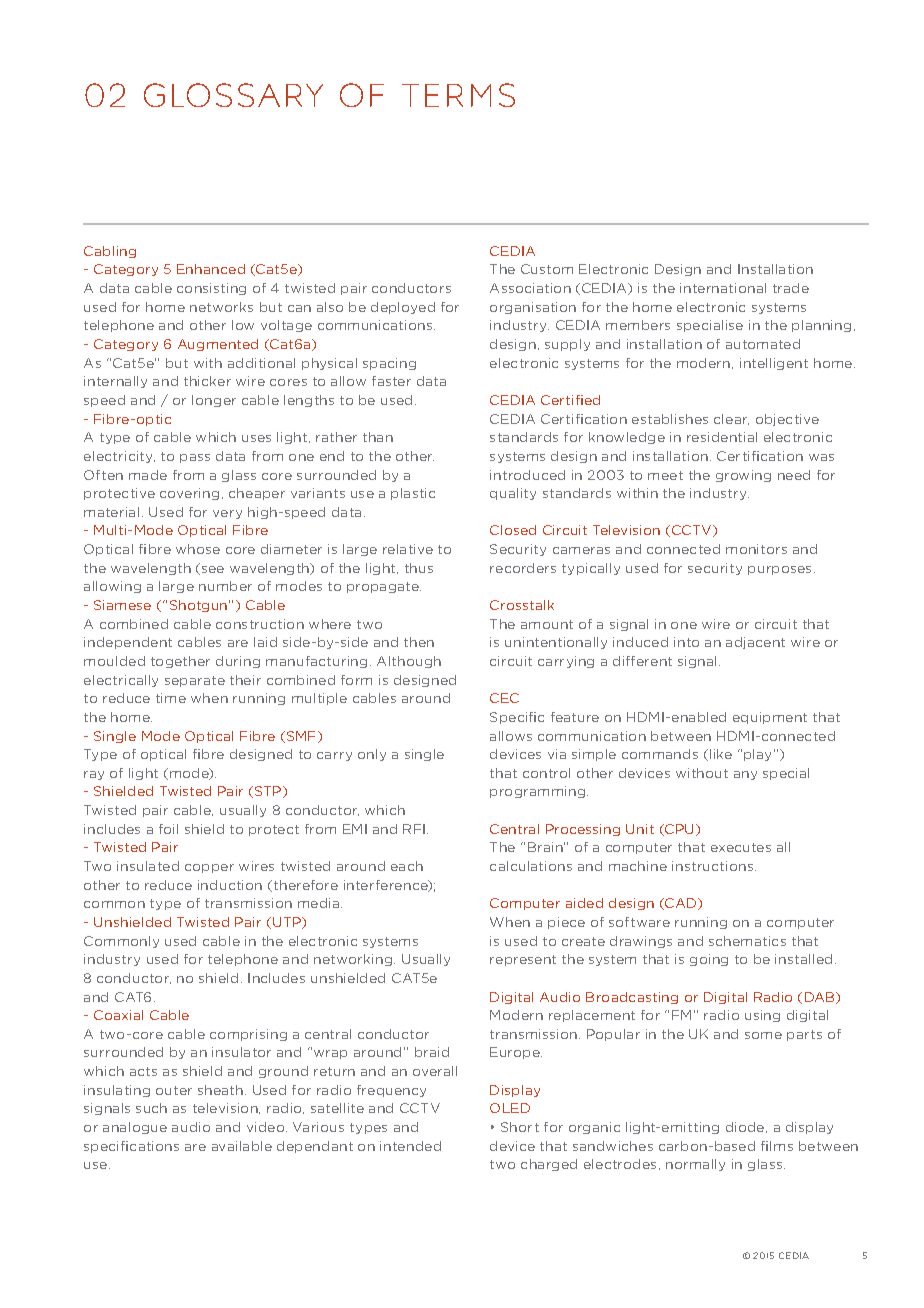 This document has width=924, height=1308. What do you see at coordinates (723, 288) in the document?
I see `international` at bounding box center [723, 288].
